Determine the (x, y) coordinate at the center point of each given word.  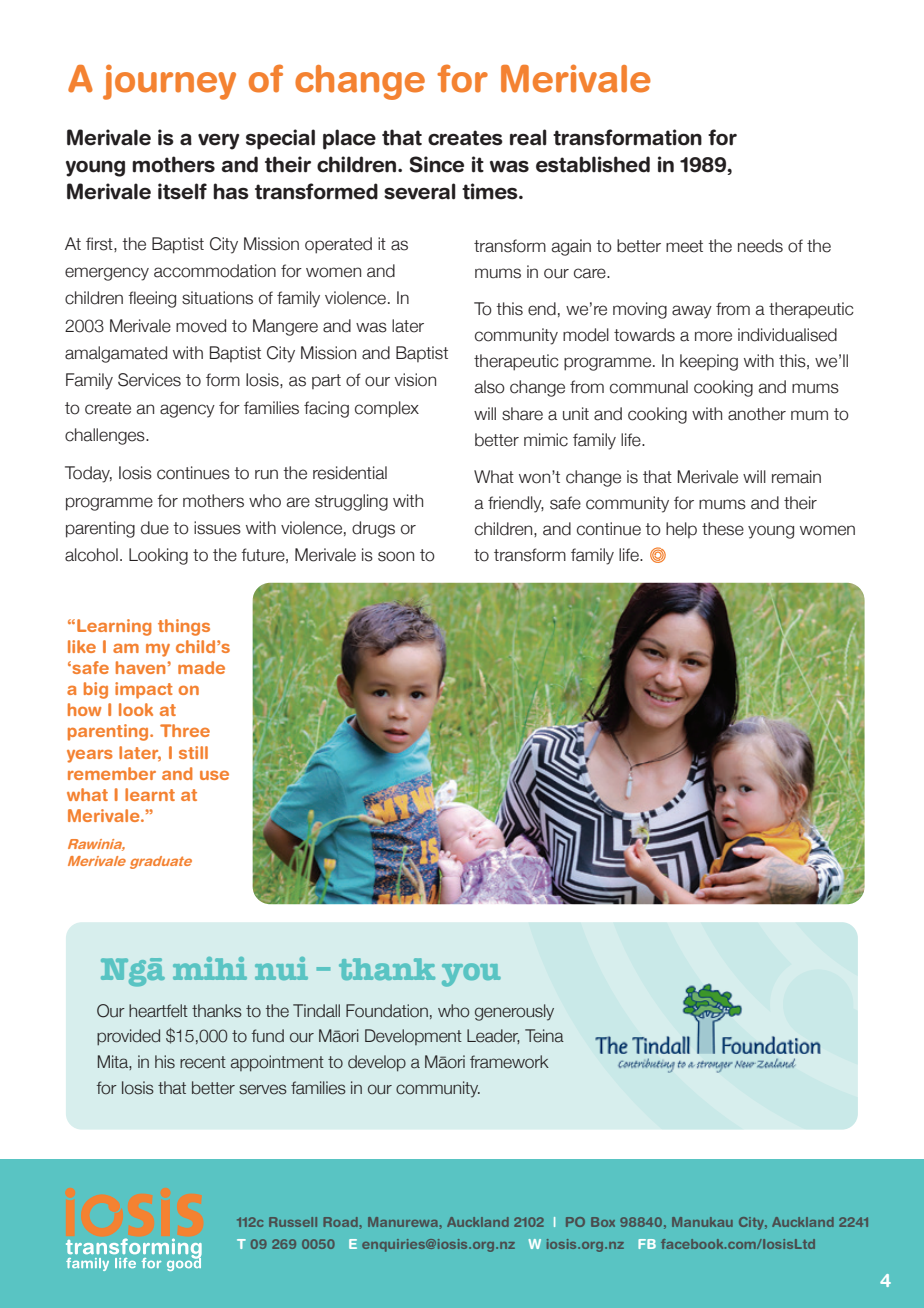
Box (603, 1222)
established (593, 164)
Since (437, 164)
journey (169, 82)
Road (340, 1222)
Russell (293, 1222)
